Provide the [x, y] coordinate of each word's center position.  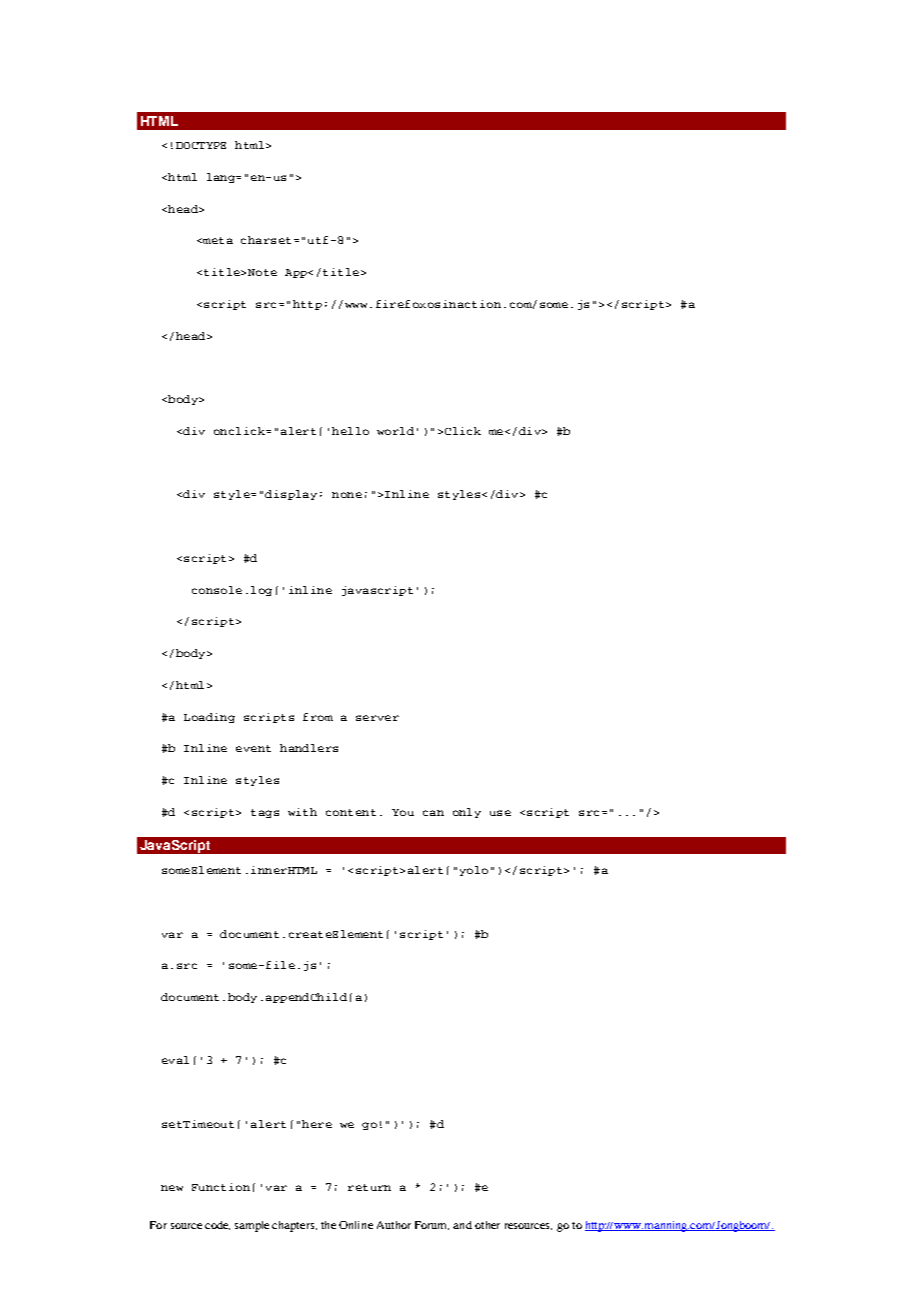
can [433, 813]
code [217, 1225]
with [302, 812]
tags [265, 813]
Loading [209, 718]
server [377, 718]
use [500, 813]
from [318, 717]
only [467, 813]
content [351, 812]
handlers [309, 748]
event [253, 748]
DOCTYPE [201, 145]
